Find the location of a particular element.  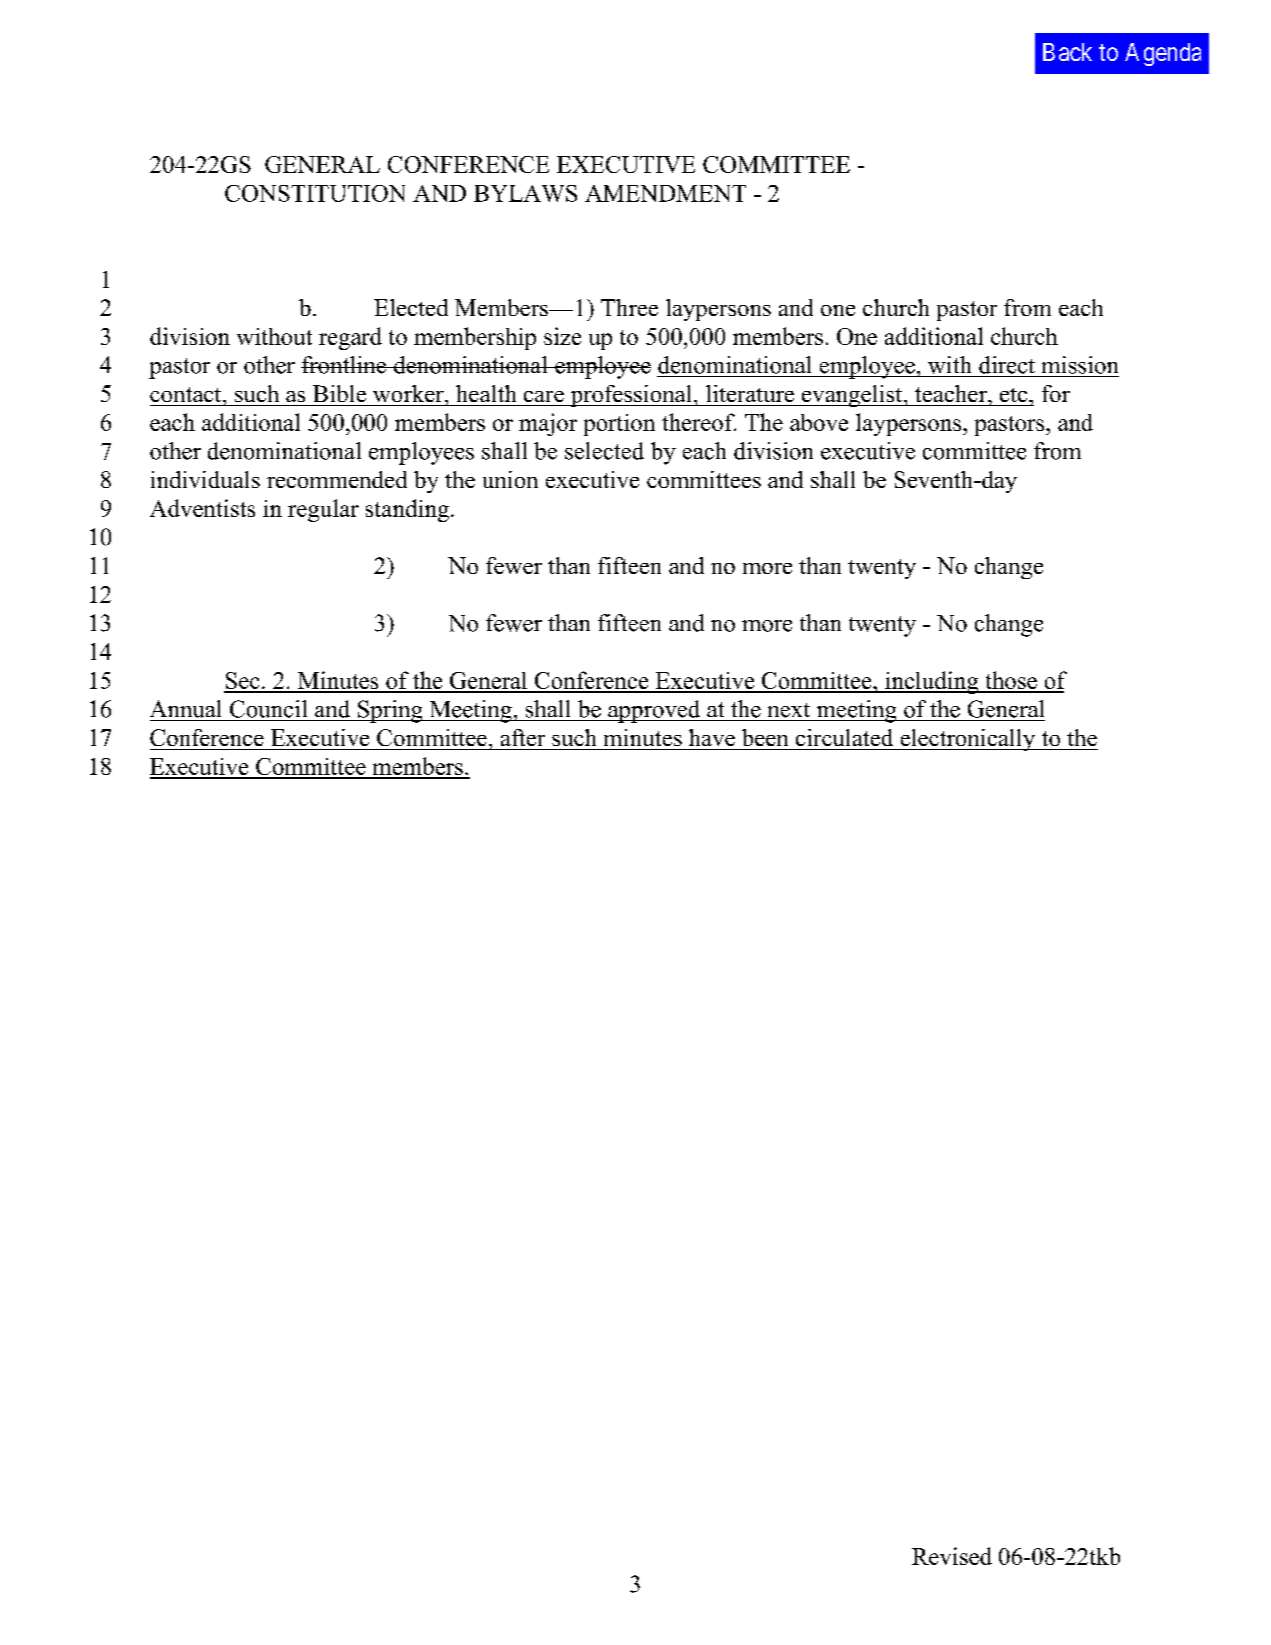

Revised is located at coordinates (952, 1556).
